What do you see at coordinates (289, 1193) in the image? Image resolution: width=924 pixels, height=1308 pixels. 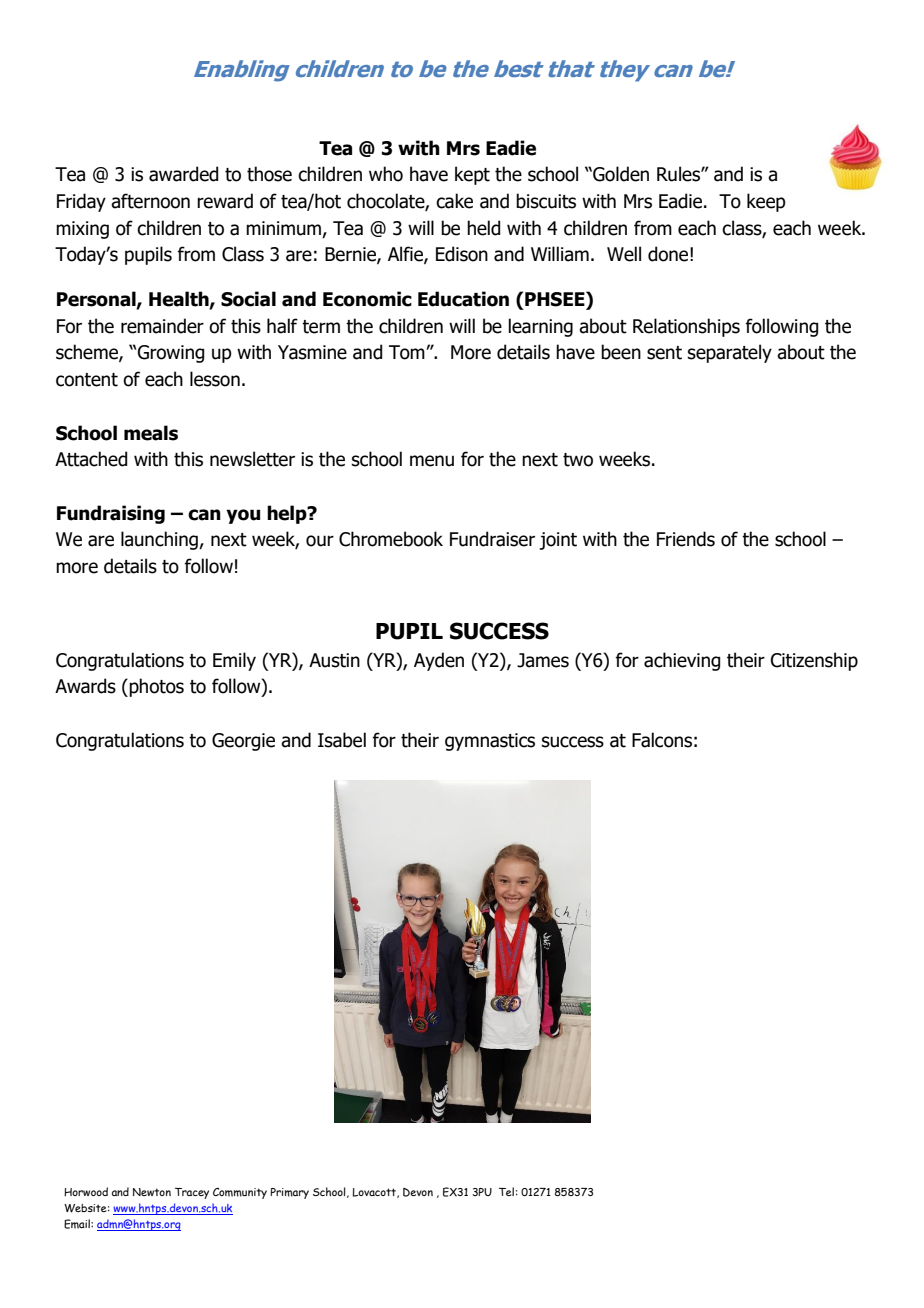 I see `Primary` at bounding box center [289, 1193].
